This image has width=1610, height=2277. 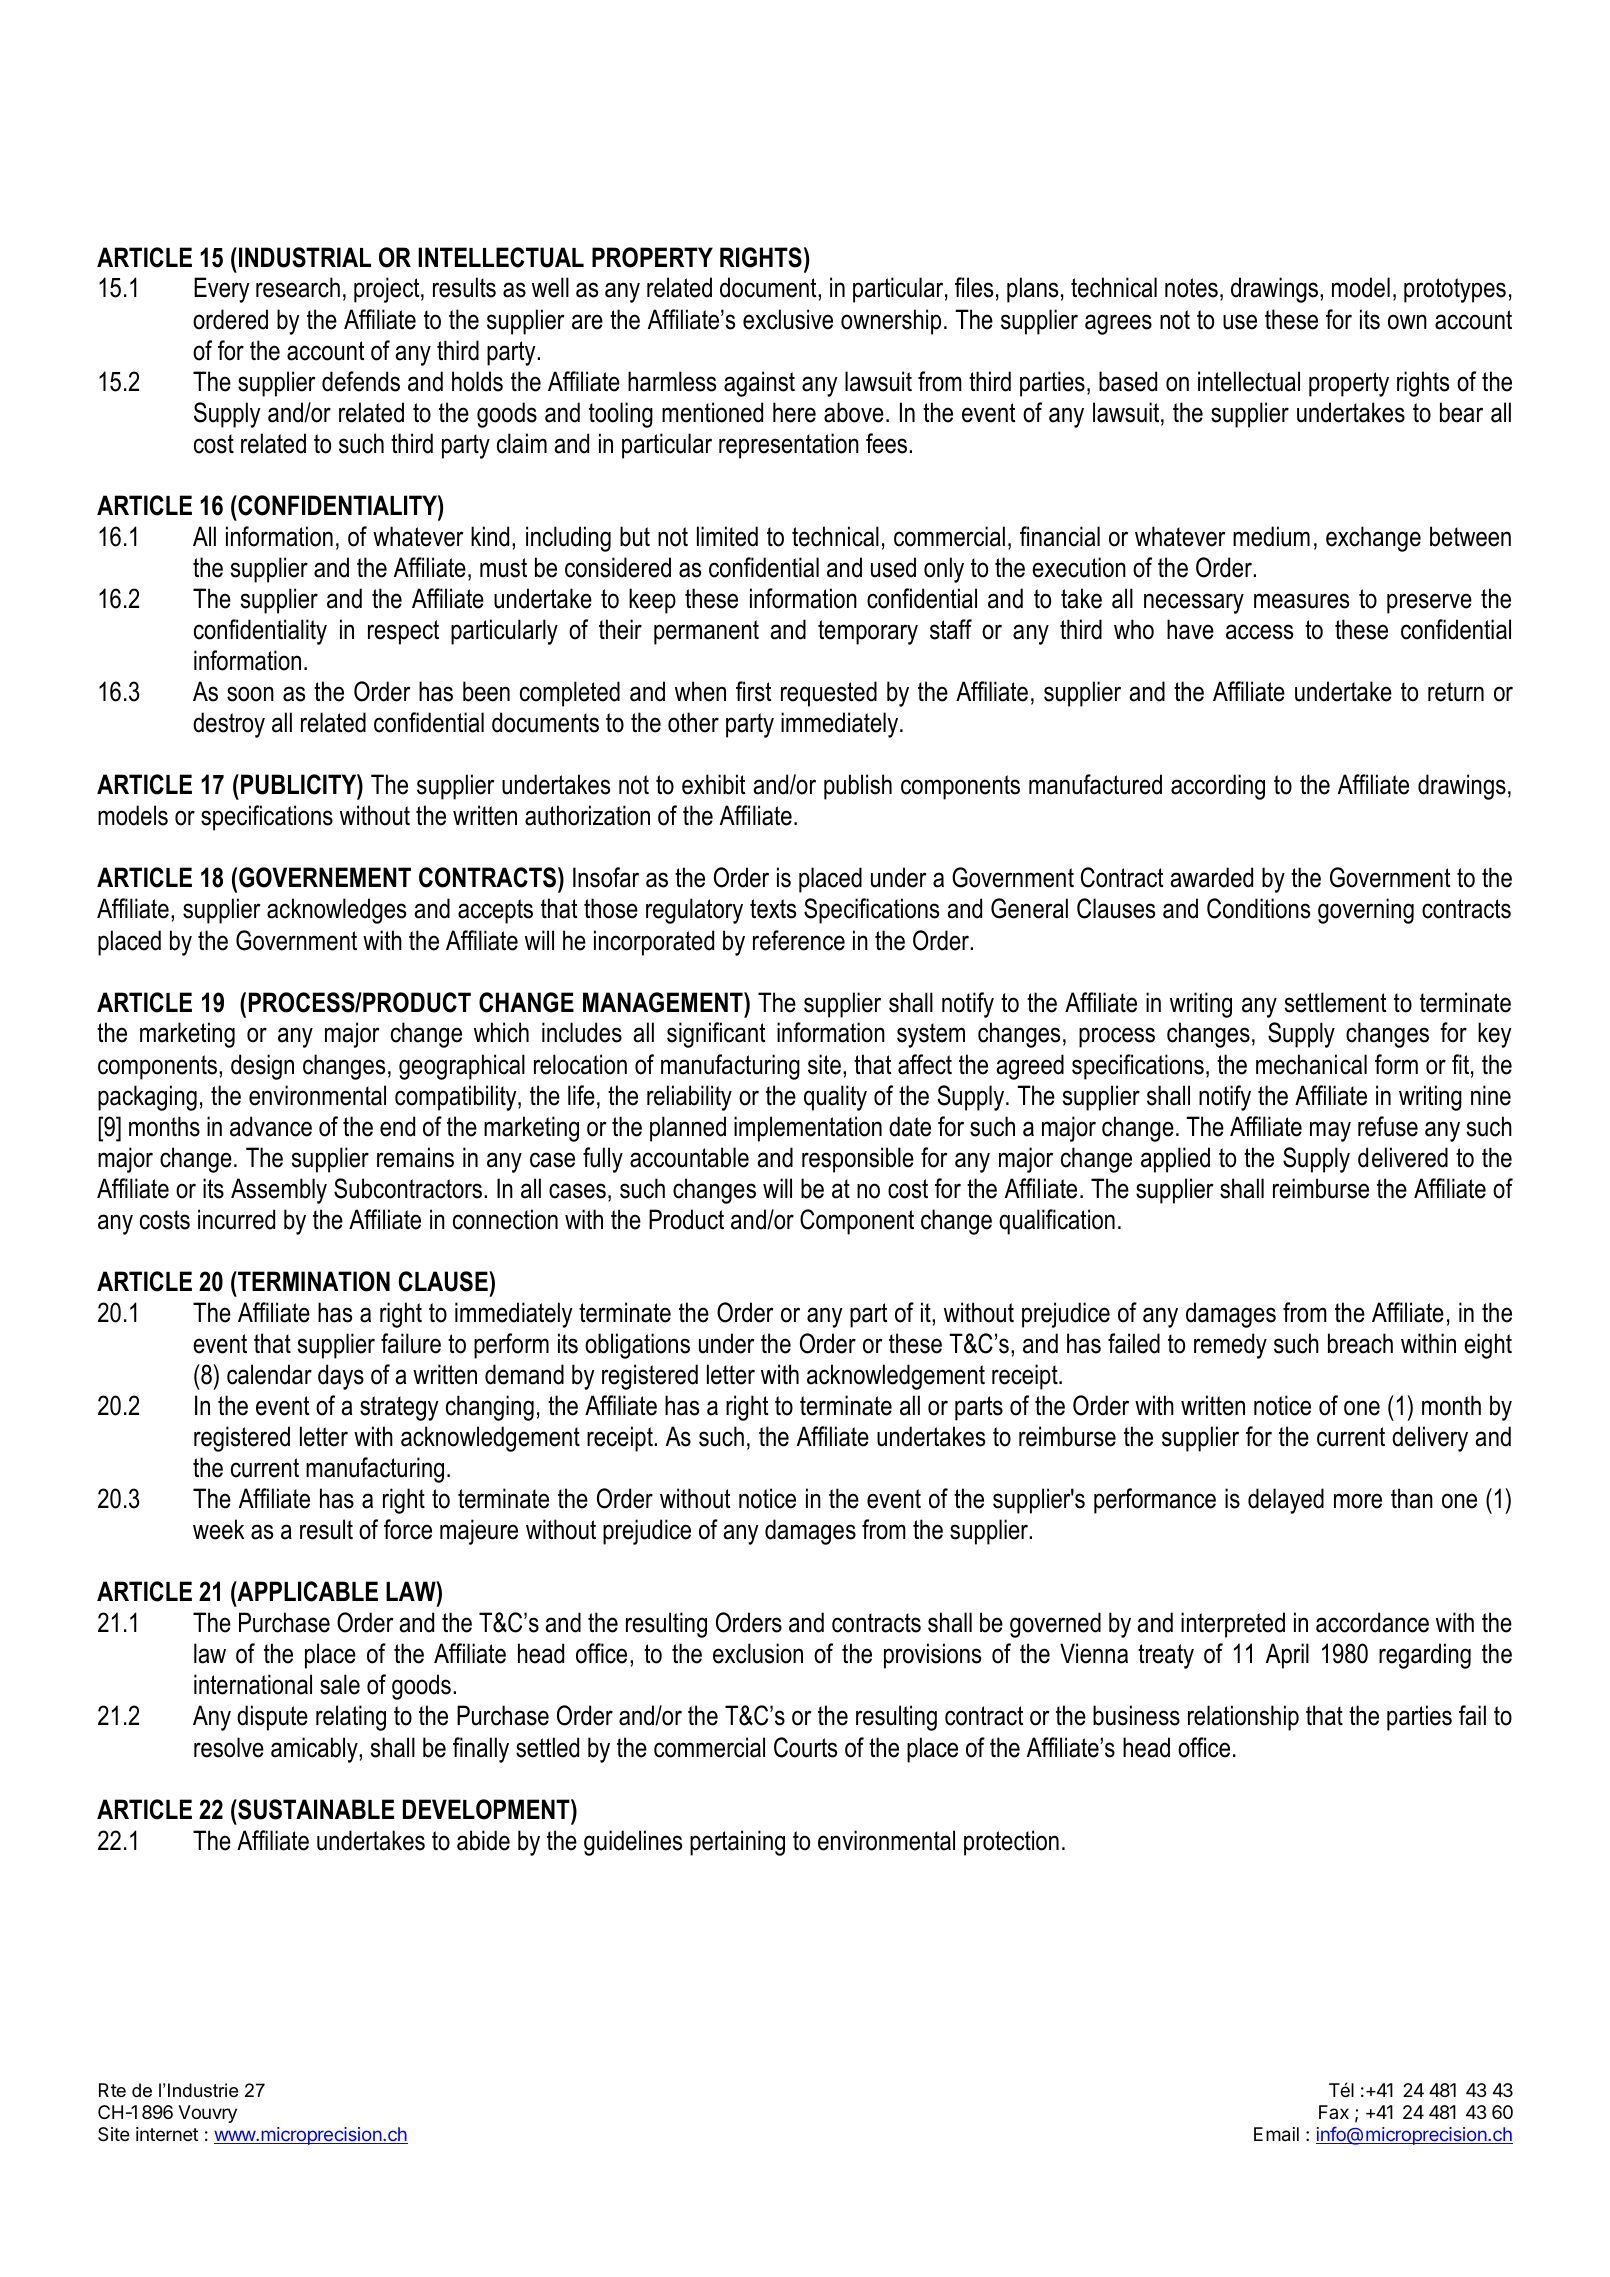 I want to click on days, so click(x=341, y=1377).
